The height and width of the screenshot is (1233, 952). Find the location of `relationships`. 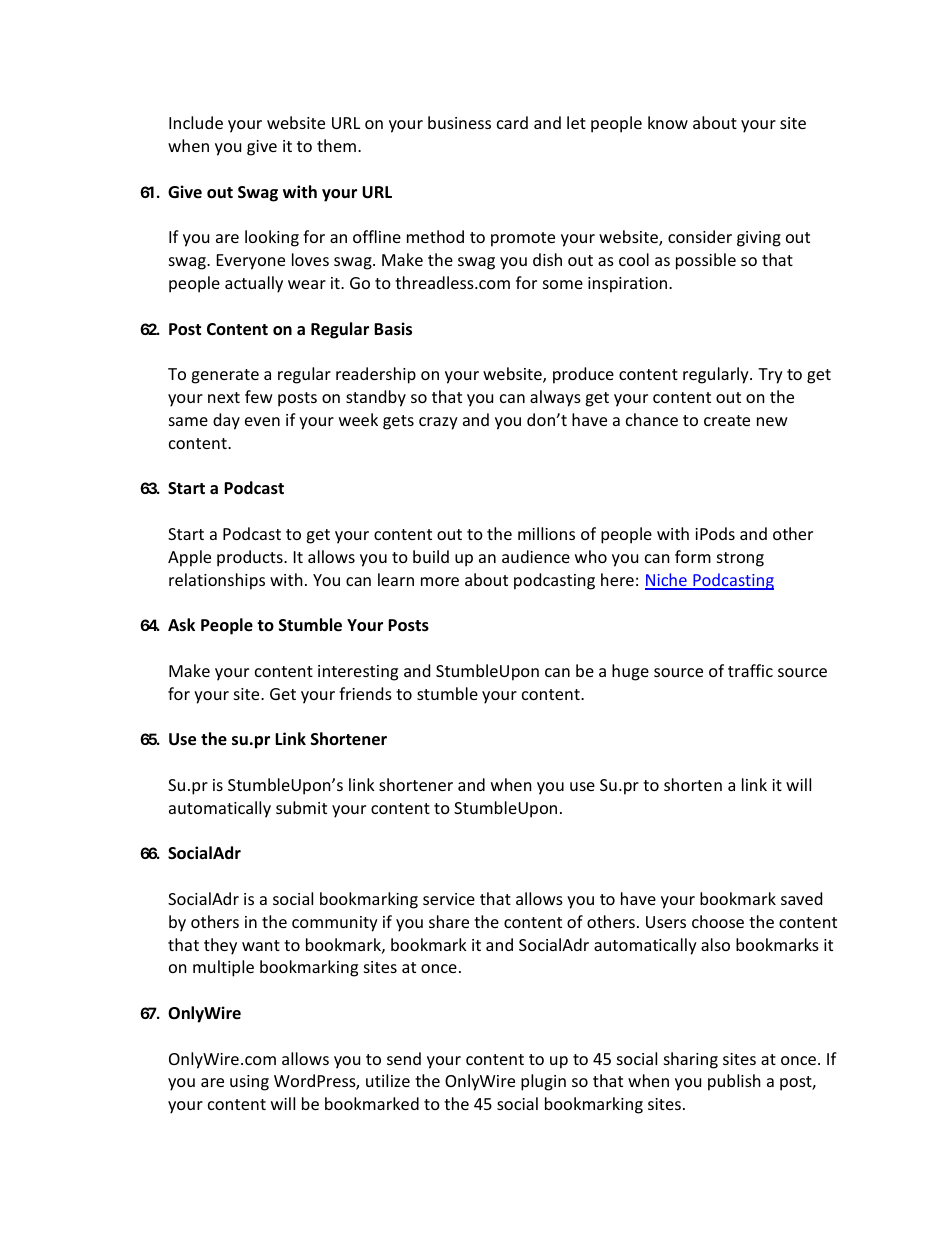

relationships is located at coordinates (217, 581).
